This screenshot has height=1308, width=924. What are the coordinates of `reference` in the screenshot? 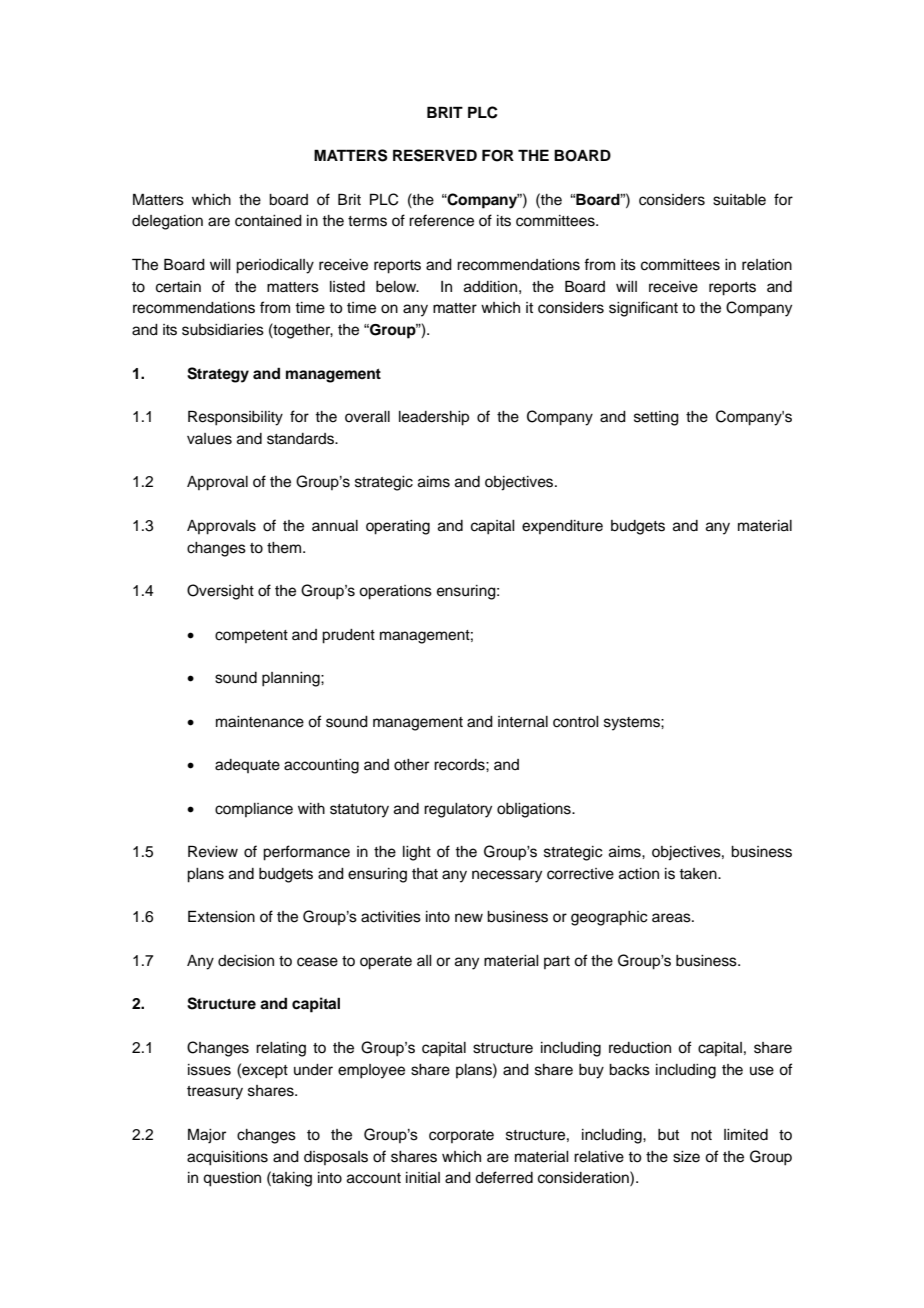 It's located at (441, 220).
